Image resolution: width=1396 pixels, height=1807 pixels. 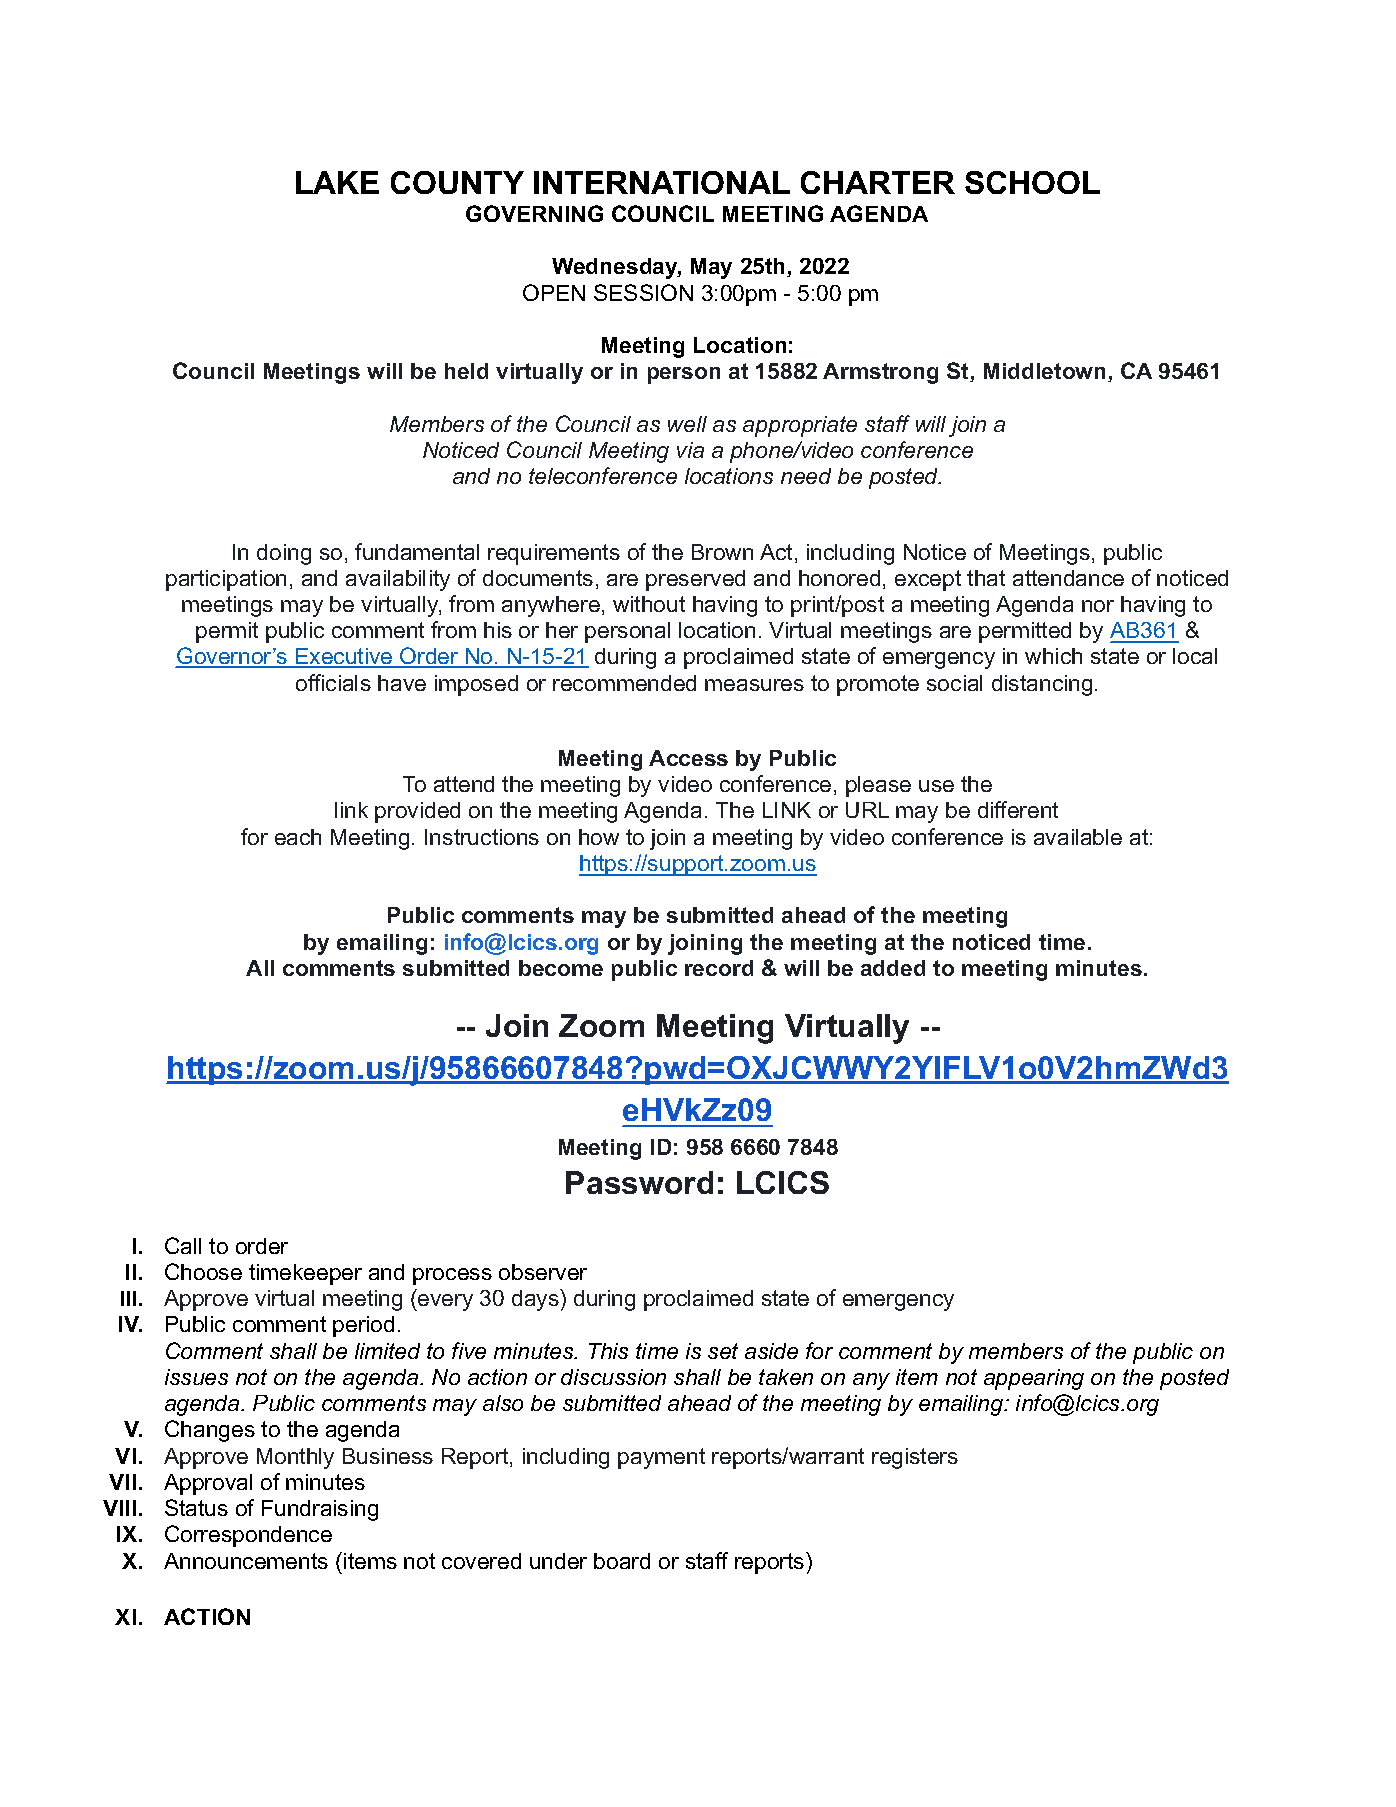 What do you see at coordinates (1032, 182) in the screenshot?
I see `SCHOOL` at bounding box center [1032, 182].
